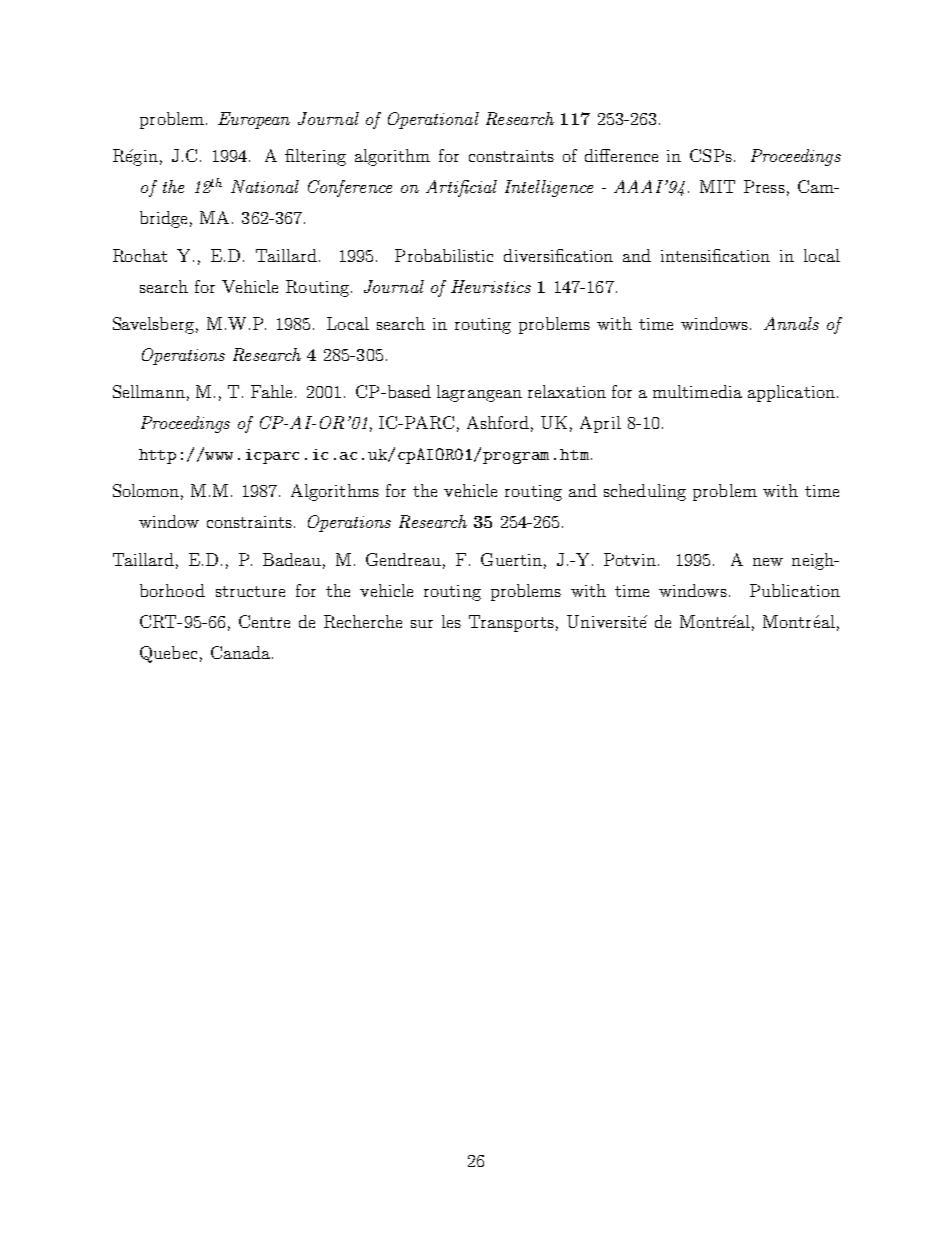 Image resolution: width=952 pixels, height=1233 pixels. Describe the element at coordinates (444, 255) in the document. I see `Probabilistic` at that location.
